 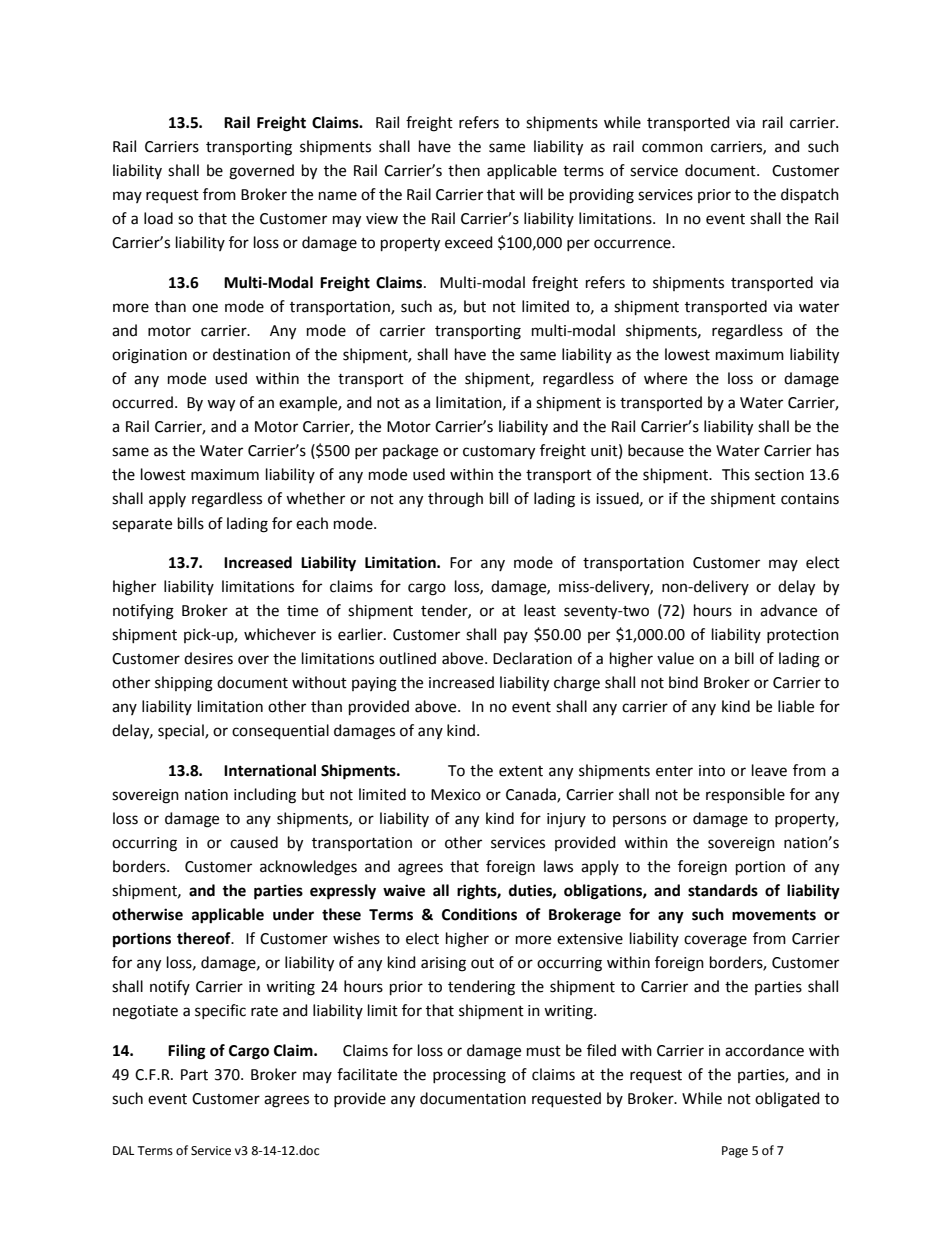 I want to click on customary, so click(x=499, y=453).
